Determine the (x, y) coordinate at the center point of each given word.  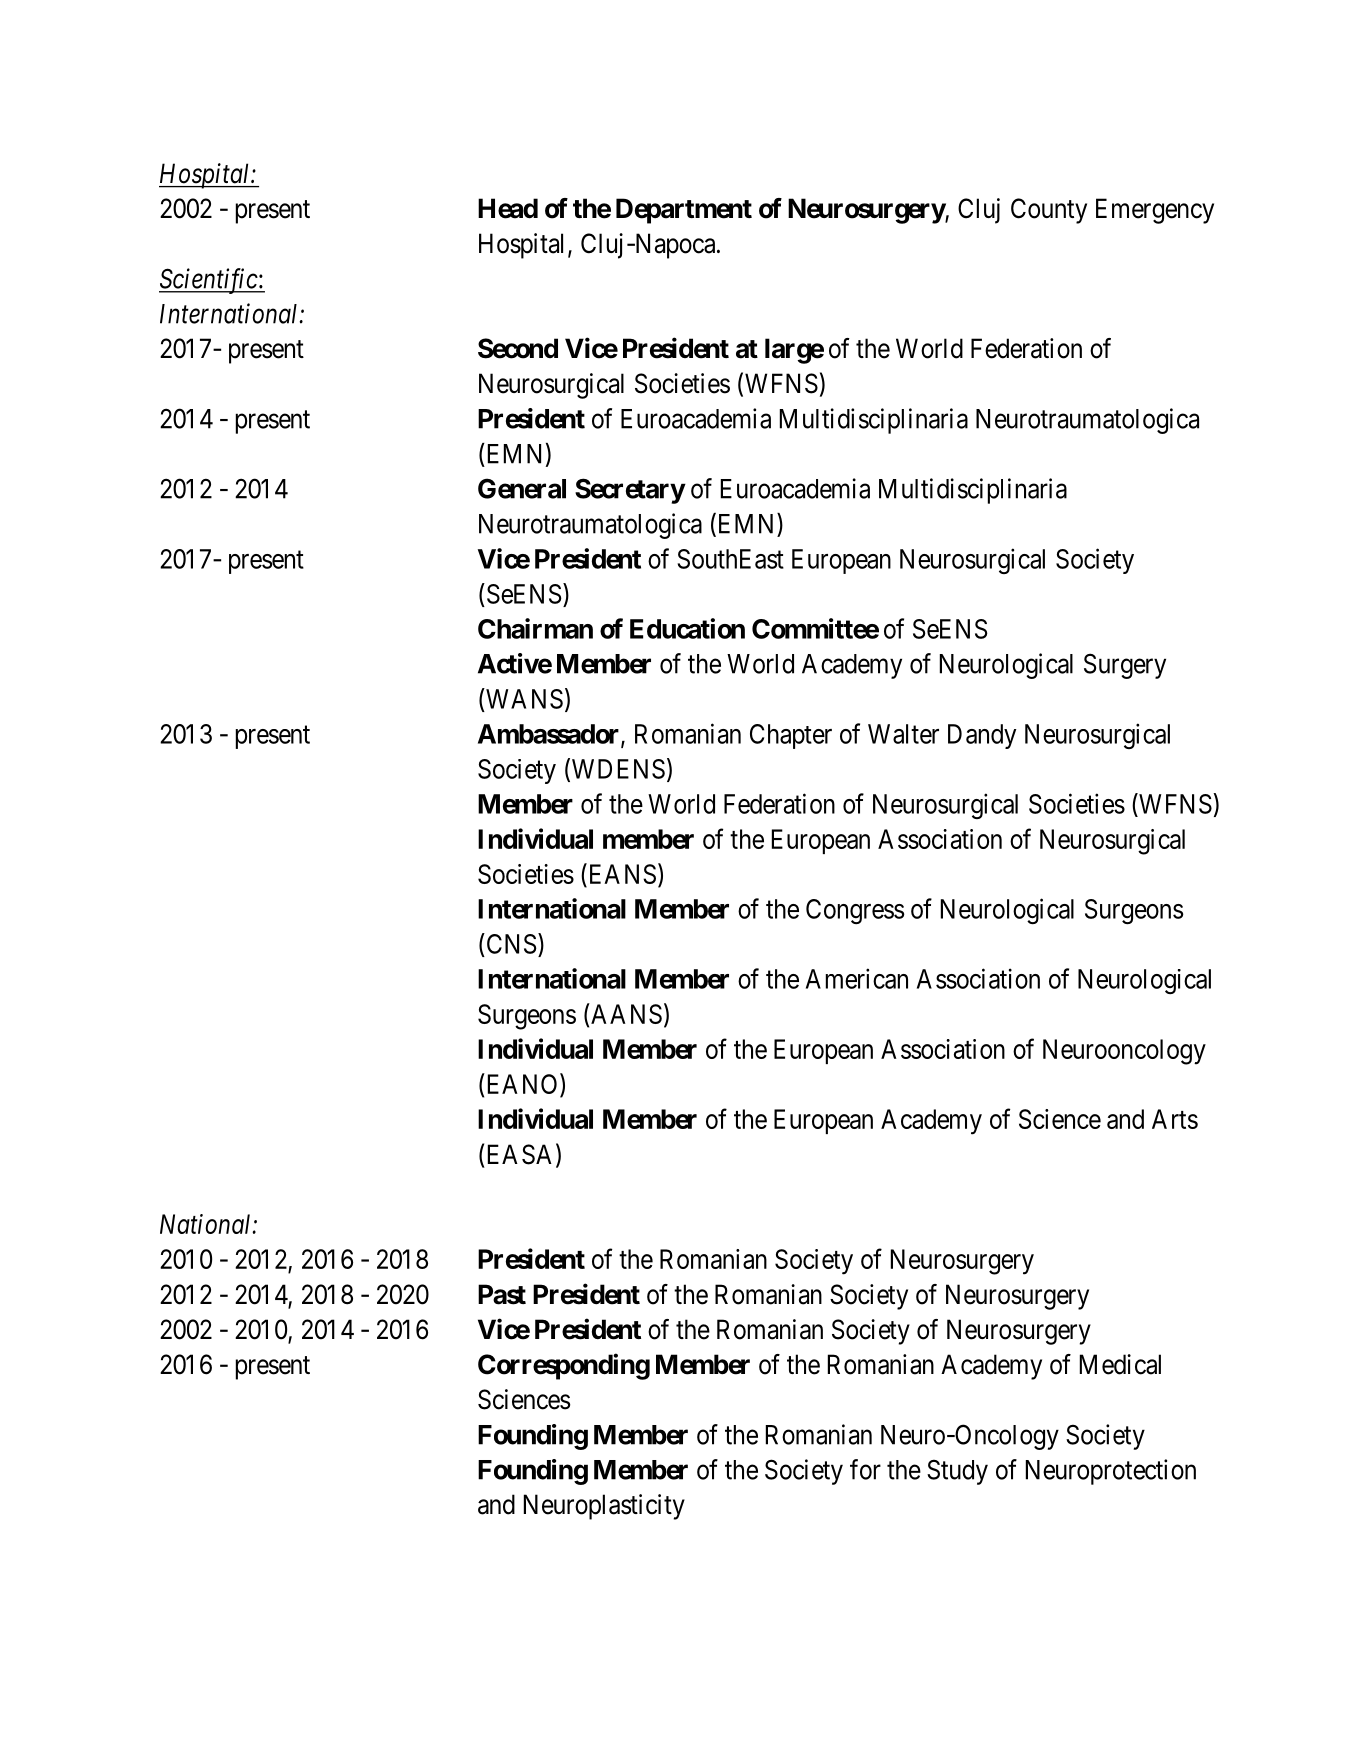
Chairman (535, 628)
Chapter (791, 736)
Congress (855, 911)
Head (508, 208)
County (1049, 211)
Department (684, 211)
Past (502, 1294)
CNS (510, 943)
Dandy (982, 736)
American (857, 978)
